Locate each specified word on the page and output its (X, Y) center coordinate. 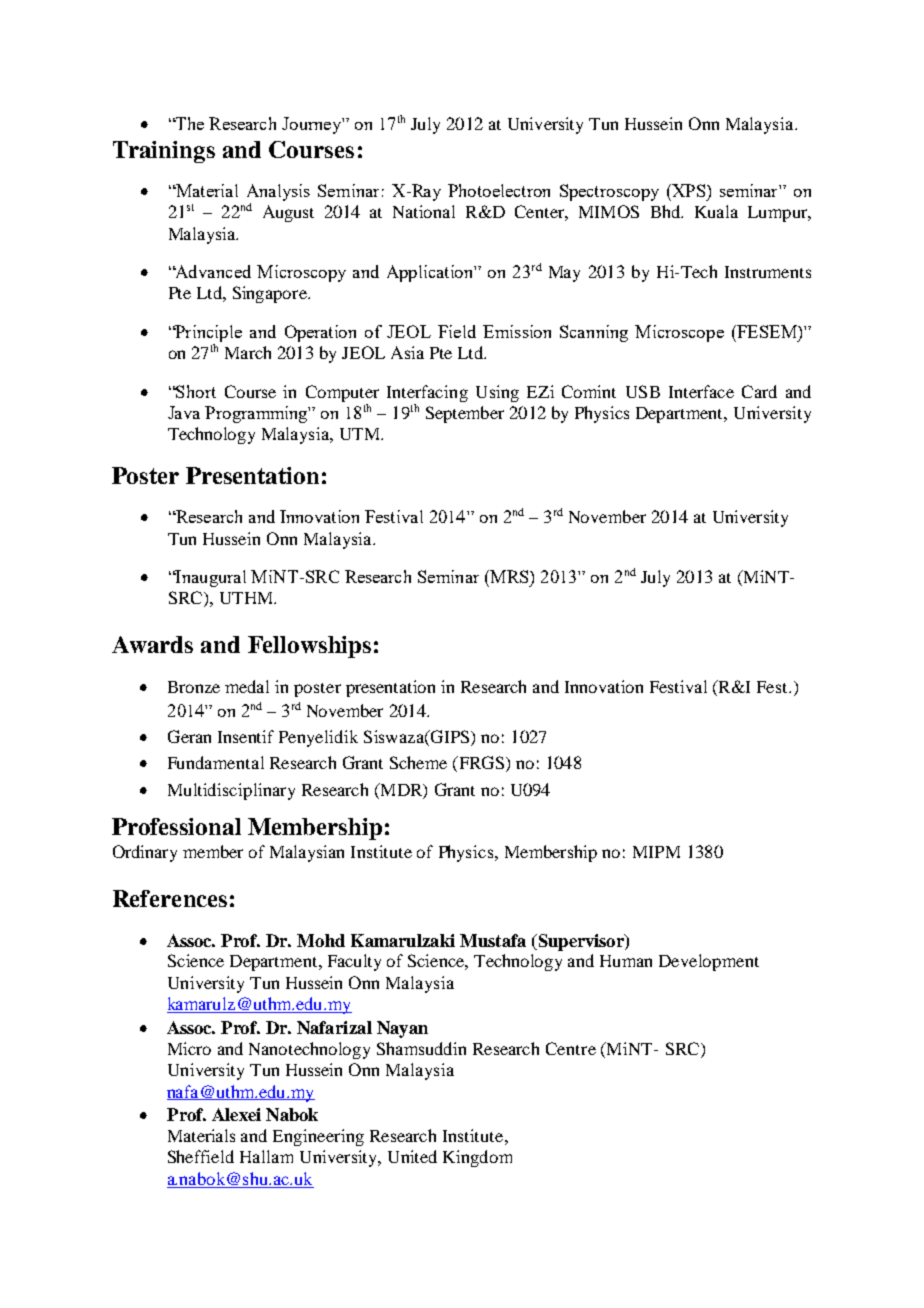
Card (759, 391)
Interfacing (427, 393)
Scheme (418, 762)
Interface (701, 391)
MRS (509, 576)
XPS (689, 190)
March (248, 352)
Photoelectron (499, 190)
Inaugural (210, 578)
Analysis (278, 192)
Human (626, 961)
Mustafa (493, 940)
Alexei (236, 1114)
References (170, 898)
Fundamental (216, 762)
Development (709, 962)
